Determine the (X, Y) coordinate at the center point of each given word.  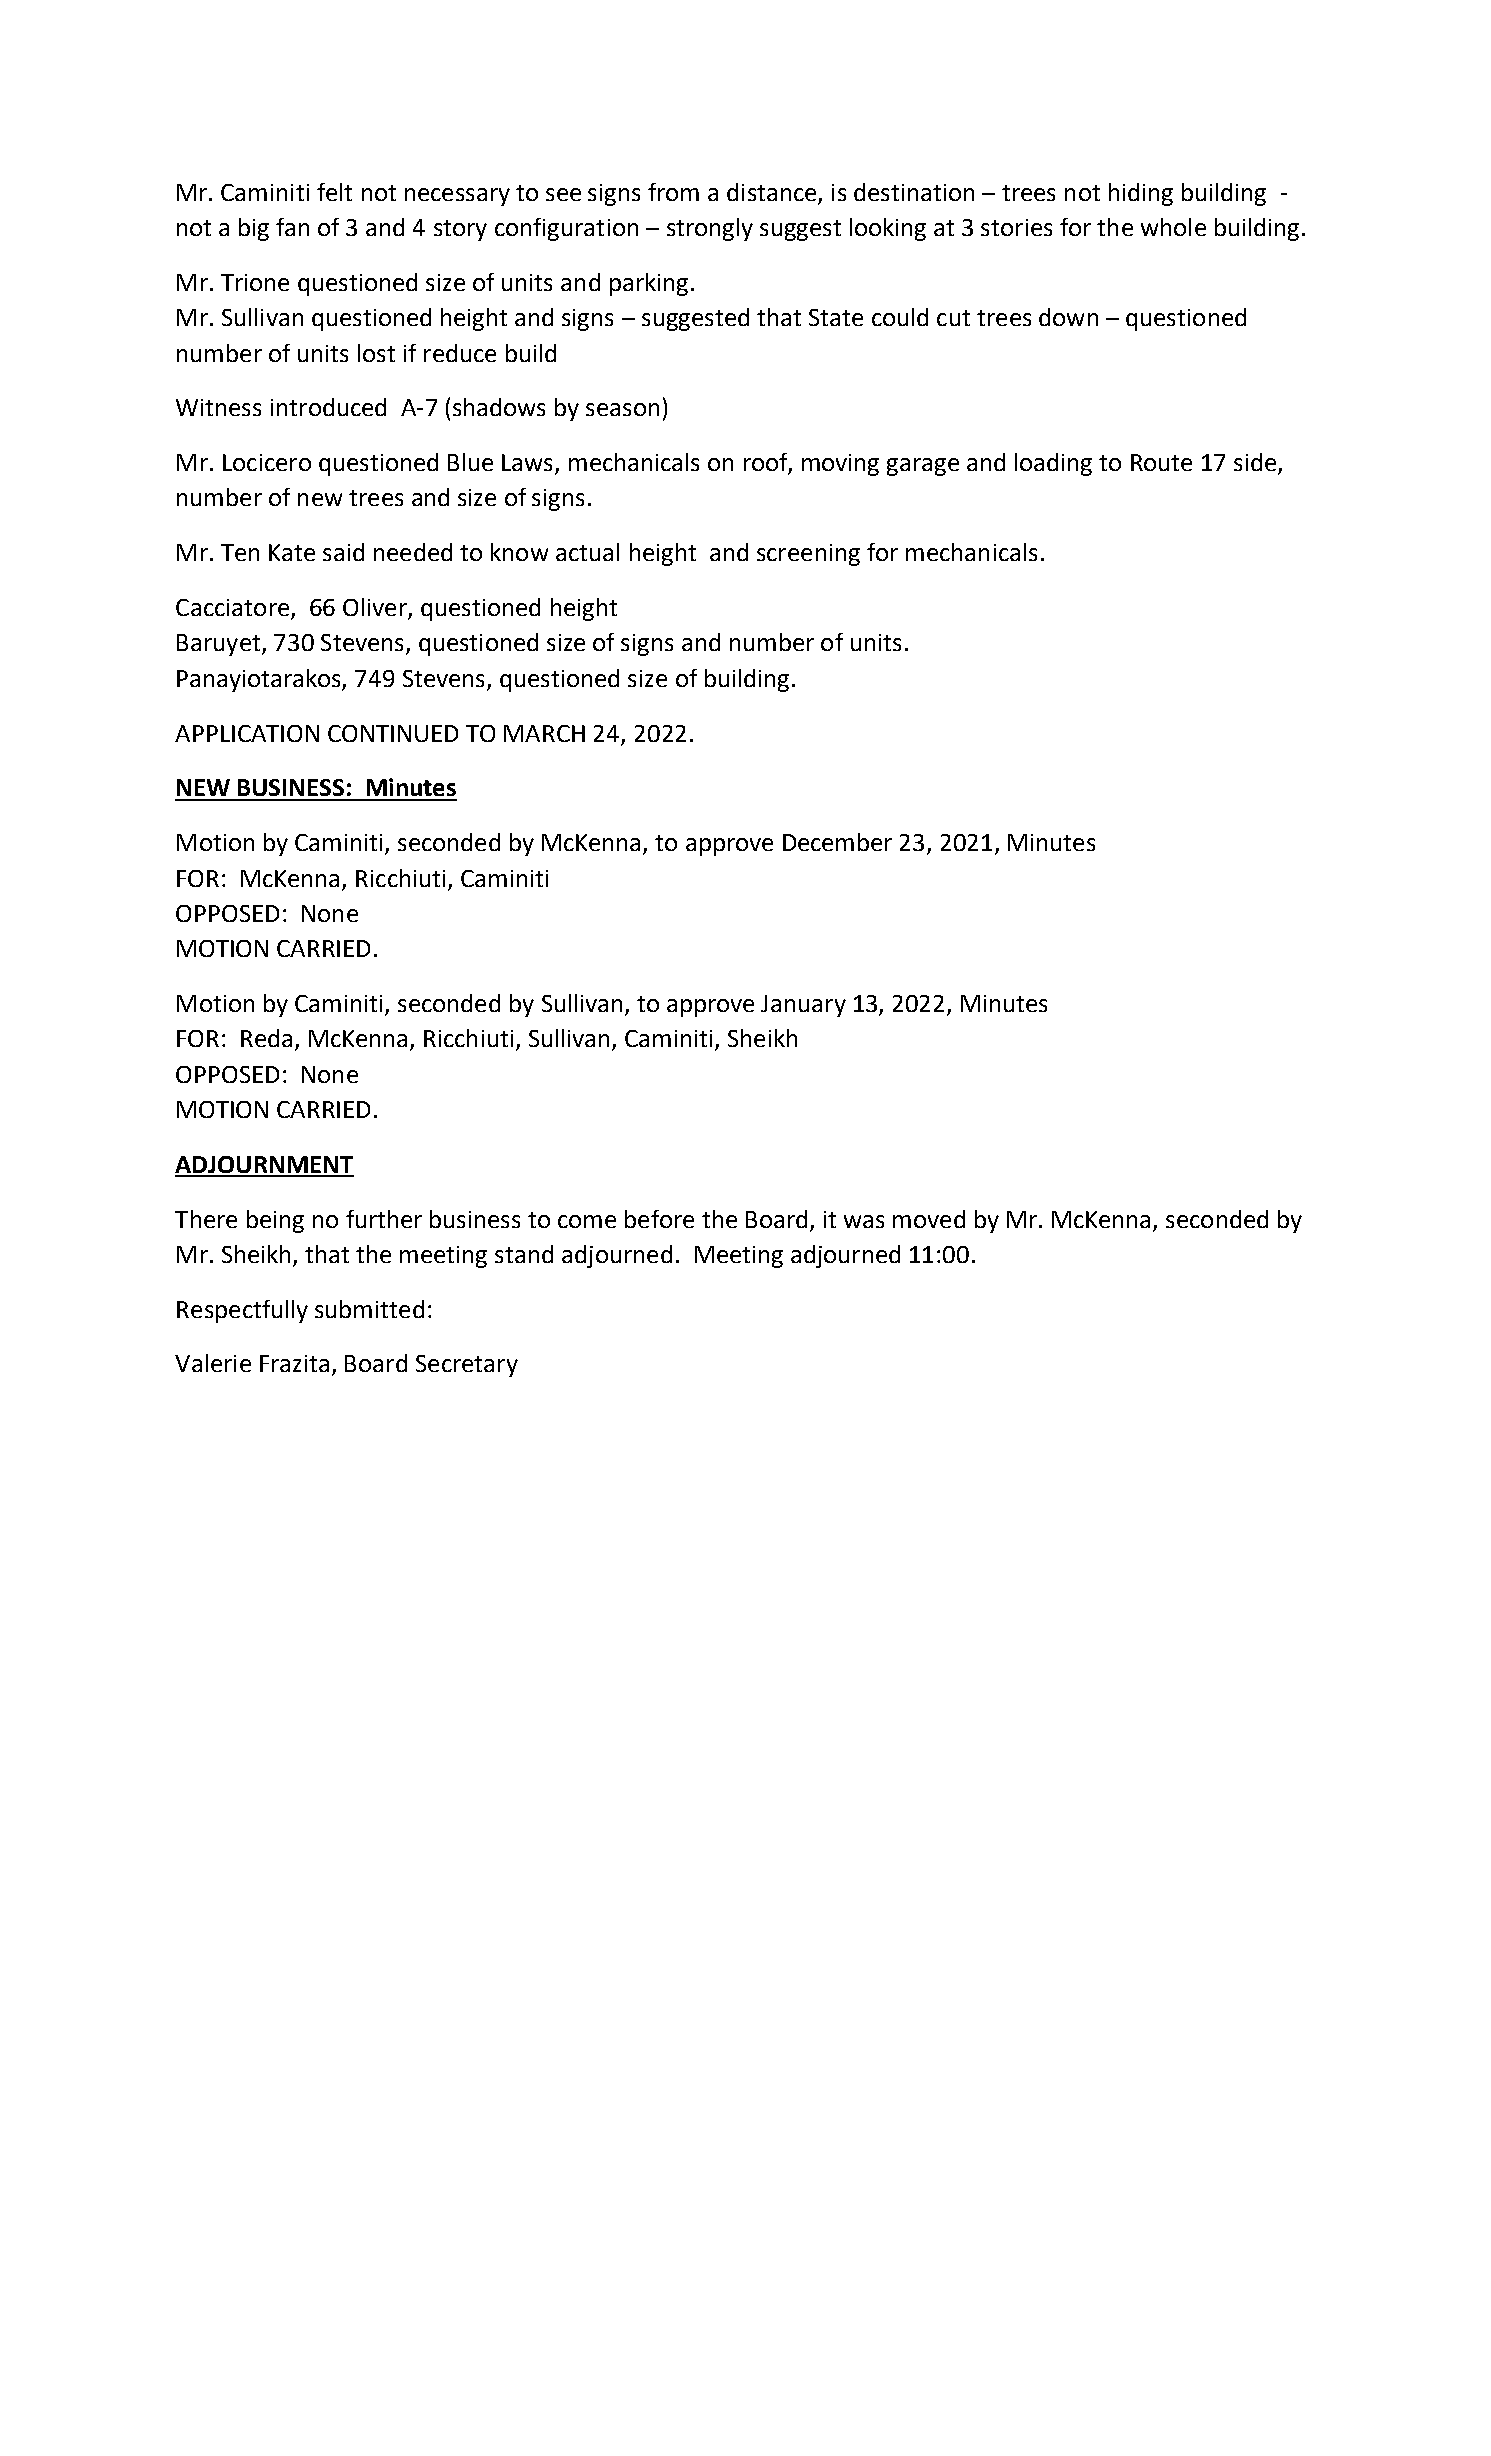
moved (929, 1219)
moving (840, 465)
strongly (710, 229)
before (659, 1219)
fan (292, 227)
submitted (369, 1309)
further (384, 1219)
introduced (328, 407)
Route (1161, 462)
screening (808, 555)
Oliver (376, 608)
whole (1173, 227)
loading (1053, 464)
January (803, 1006)
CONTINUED (393, 733)
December (837, 842)
